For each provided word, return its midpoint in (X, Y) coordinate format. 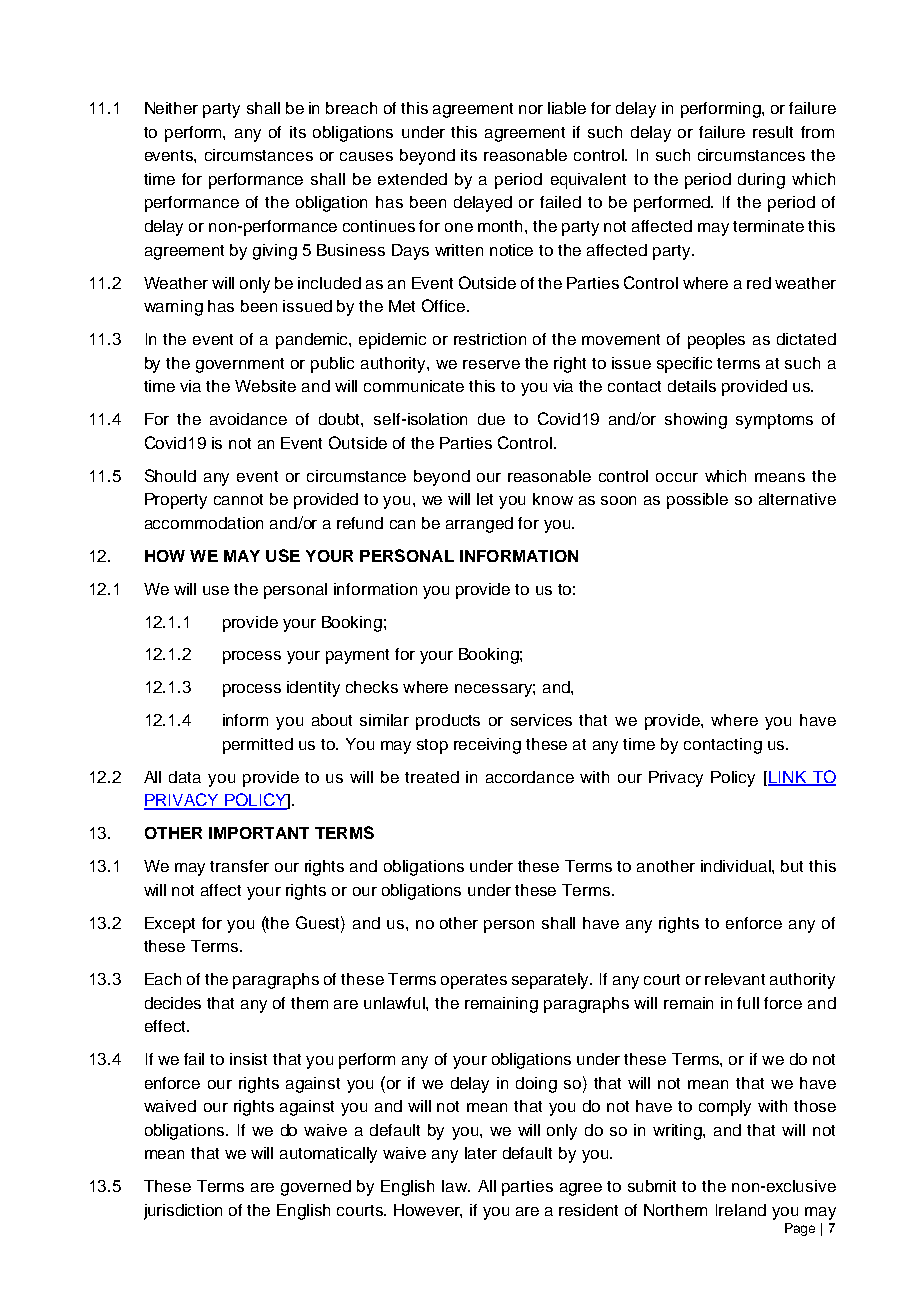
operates (474, 981)
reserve (491, 364)
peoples (716, 341)
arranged (479, 525)
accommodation (204, 523)
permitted (258, 746)
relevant (735, 979)
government (240, 365)
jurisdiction (183, 1212)
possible (697, 501)
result (773, 132)
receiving (487, 746)
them (309, 1003)
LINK (788, 778)
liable (567, 108)
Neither (171, 108)
